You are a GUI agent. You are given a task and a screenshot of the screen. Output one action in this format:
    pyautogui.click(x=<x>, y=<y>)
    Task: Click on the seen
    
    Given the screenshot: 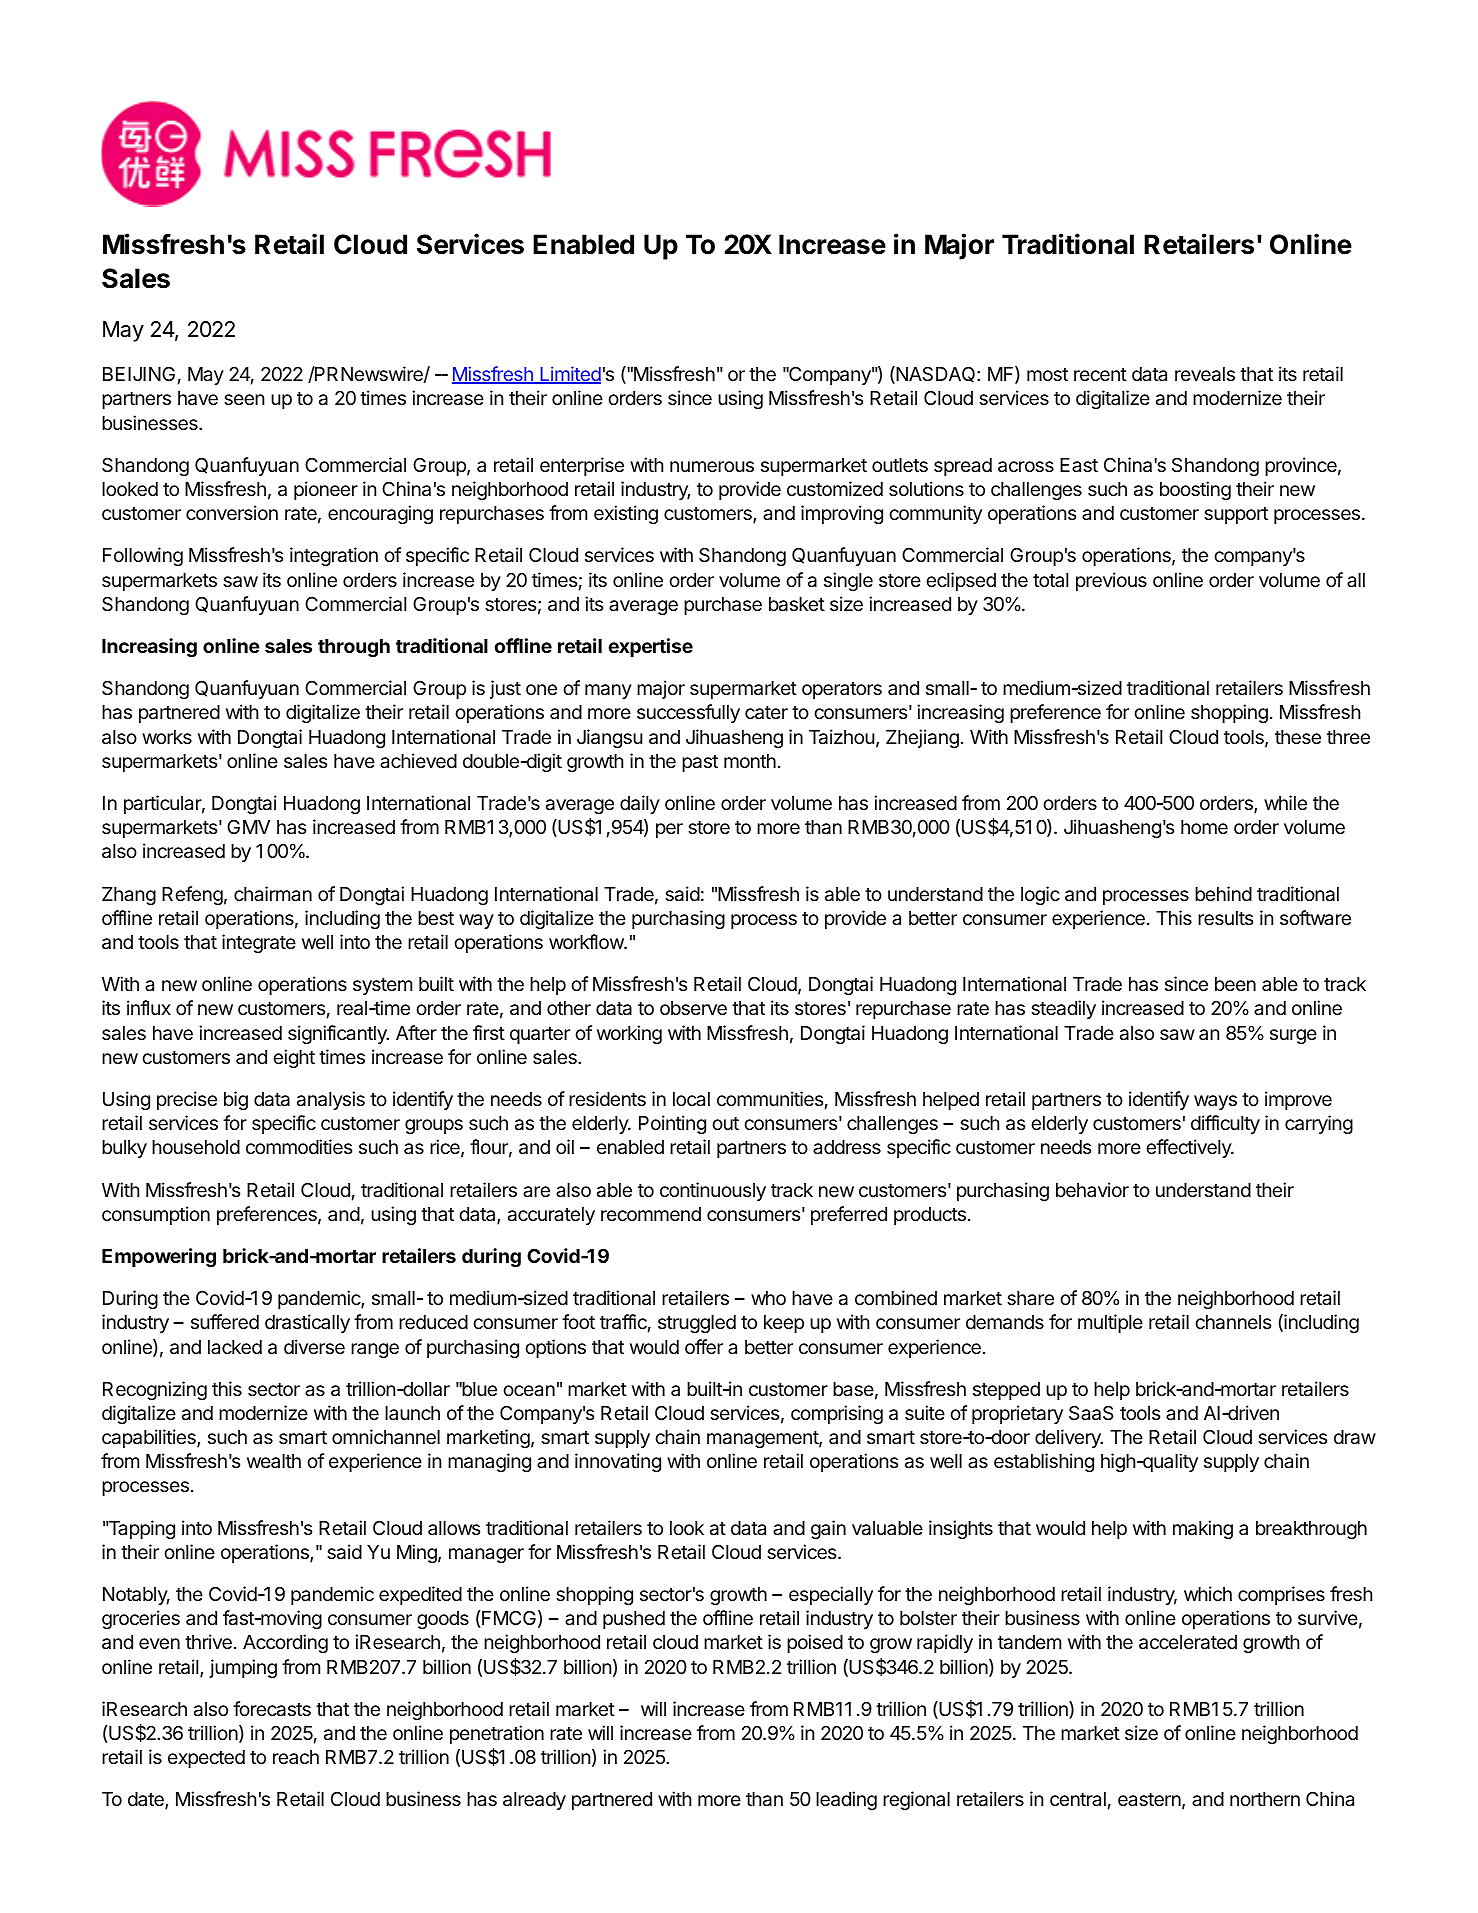 What is the action you would take?
    pyautogui.click(x=244, y=399)
